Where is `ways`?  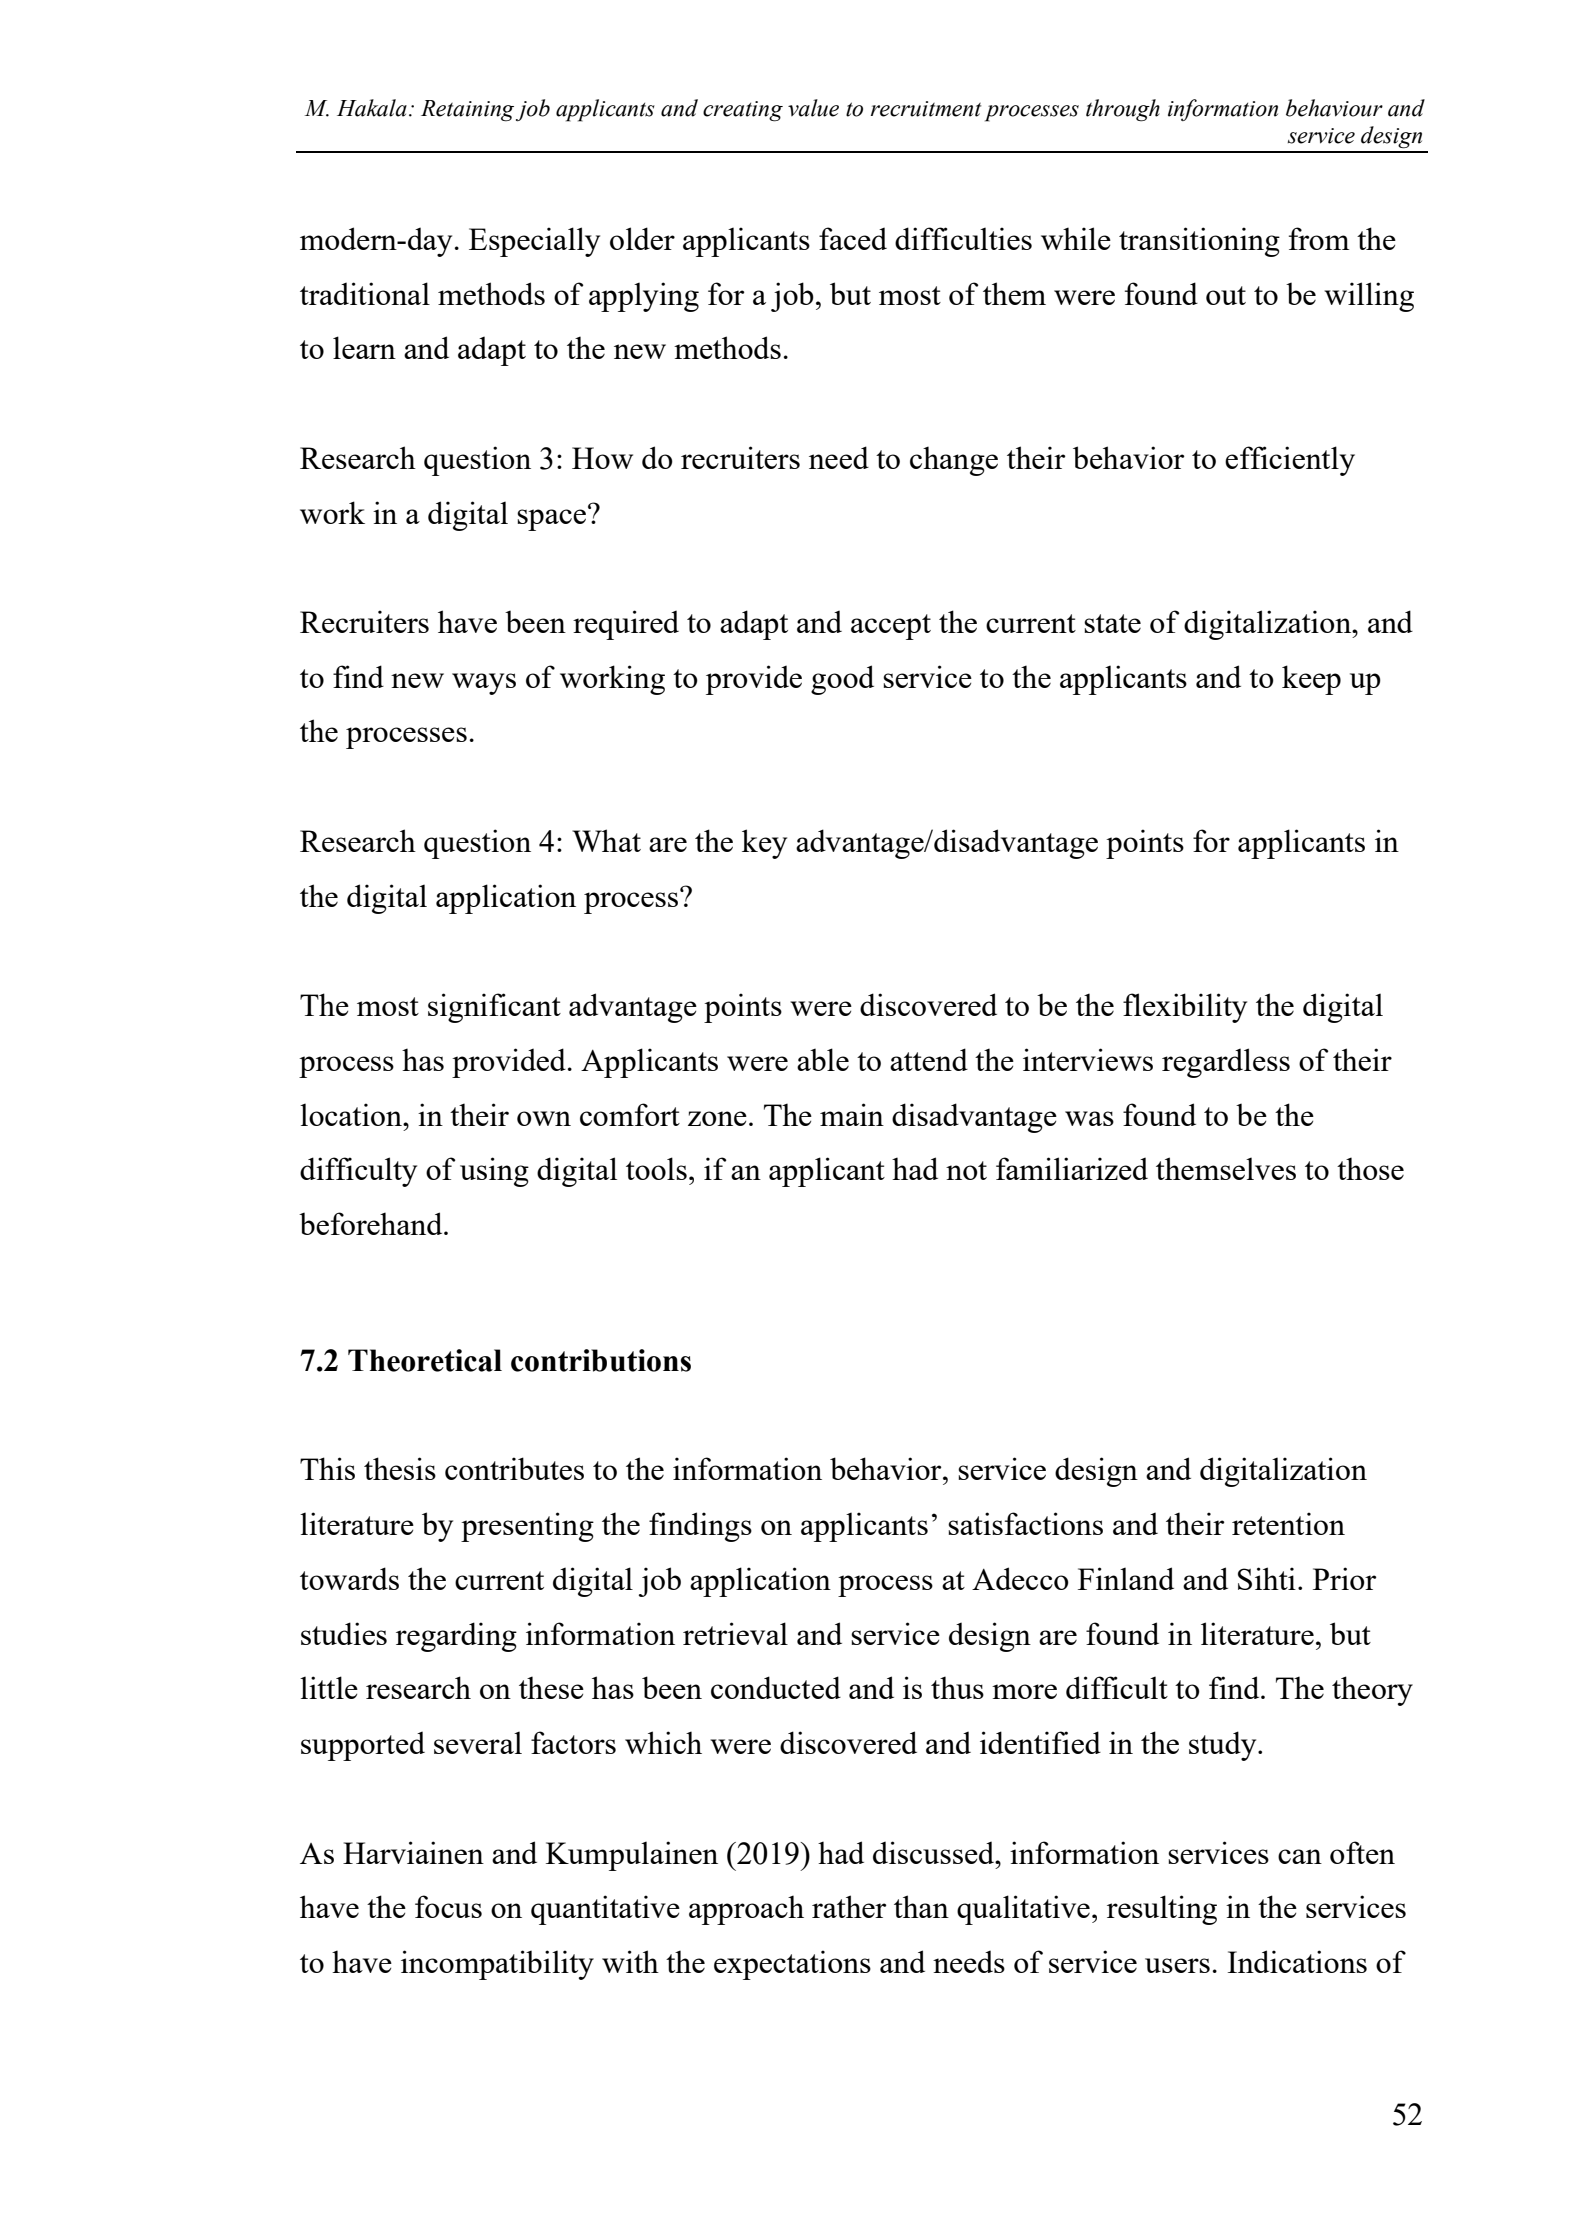 ways is located at coordinates (484, 684).
